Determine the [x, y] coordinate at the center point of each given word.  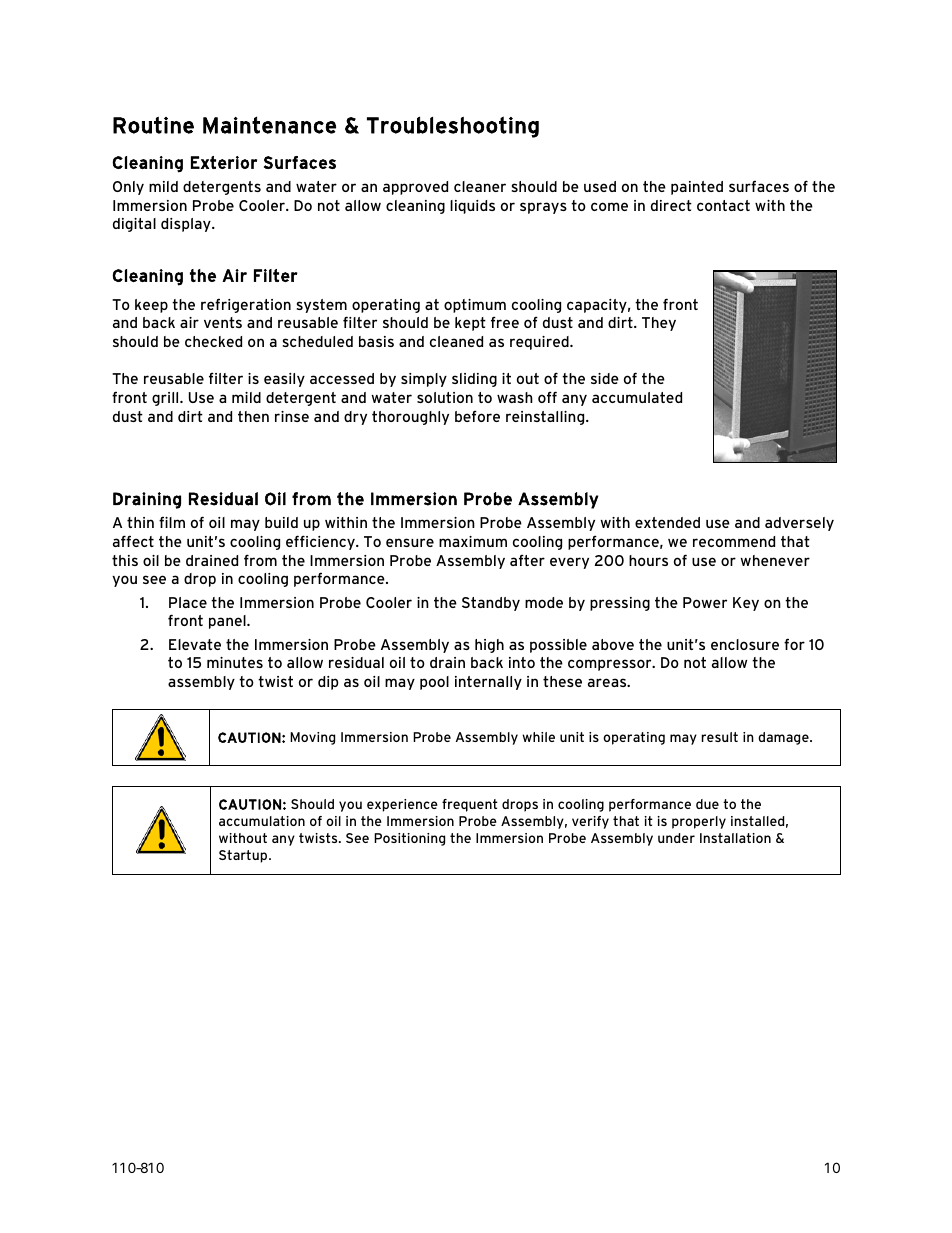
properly [699, 822]
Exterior [224, 162]
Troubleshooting [453, 127]
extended [667, 522]
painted [697, 188]
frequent [470, 805]
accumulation [262, 821]
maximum [473, 541]
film [172, 522]
